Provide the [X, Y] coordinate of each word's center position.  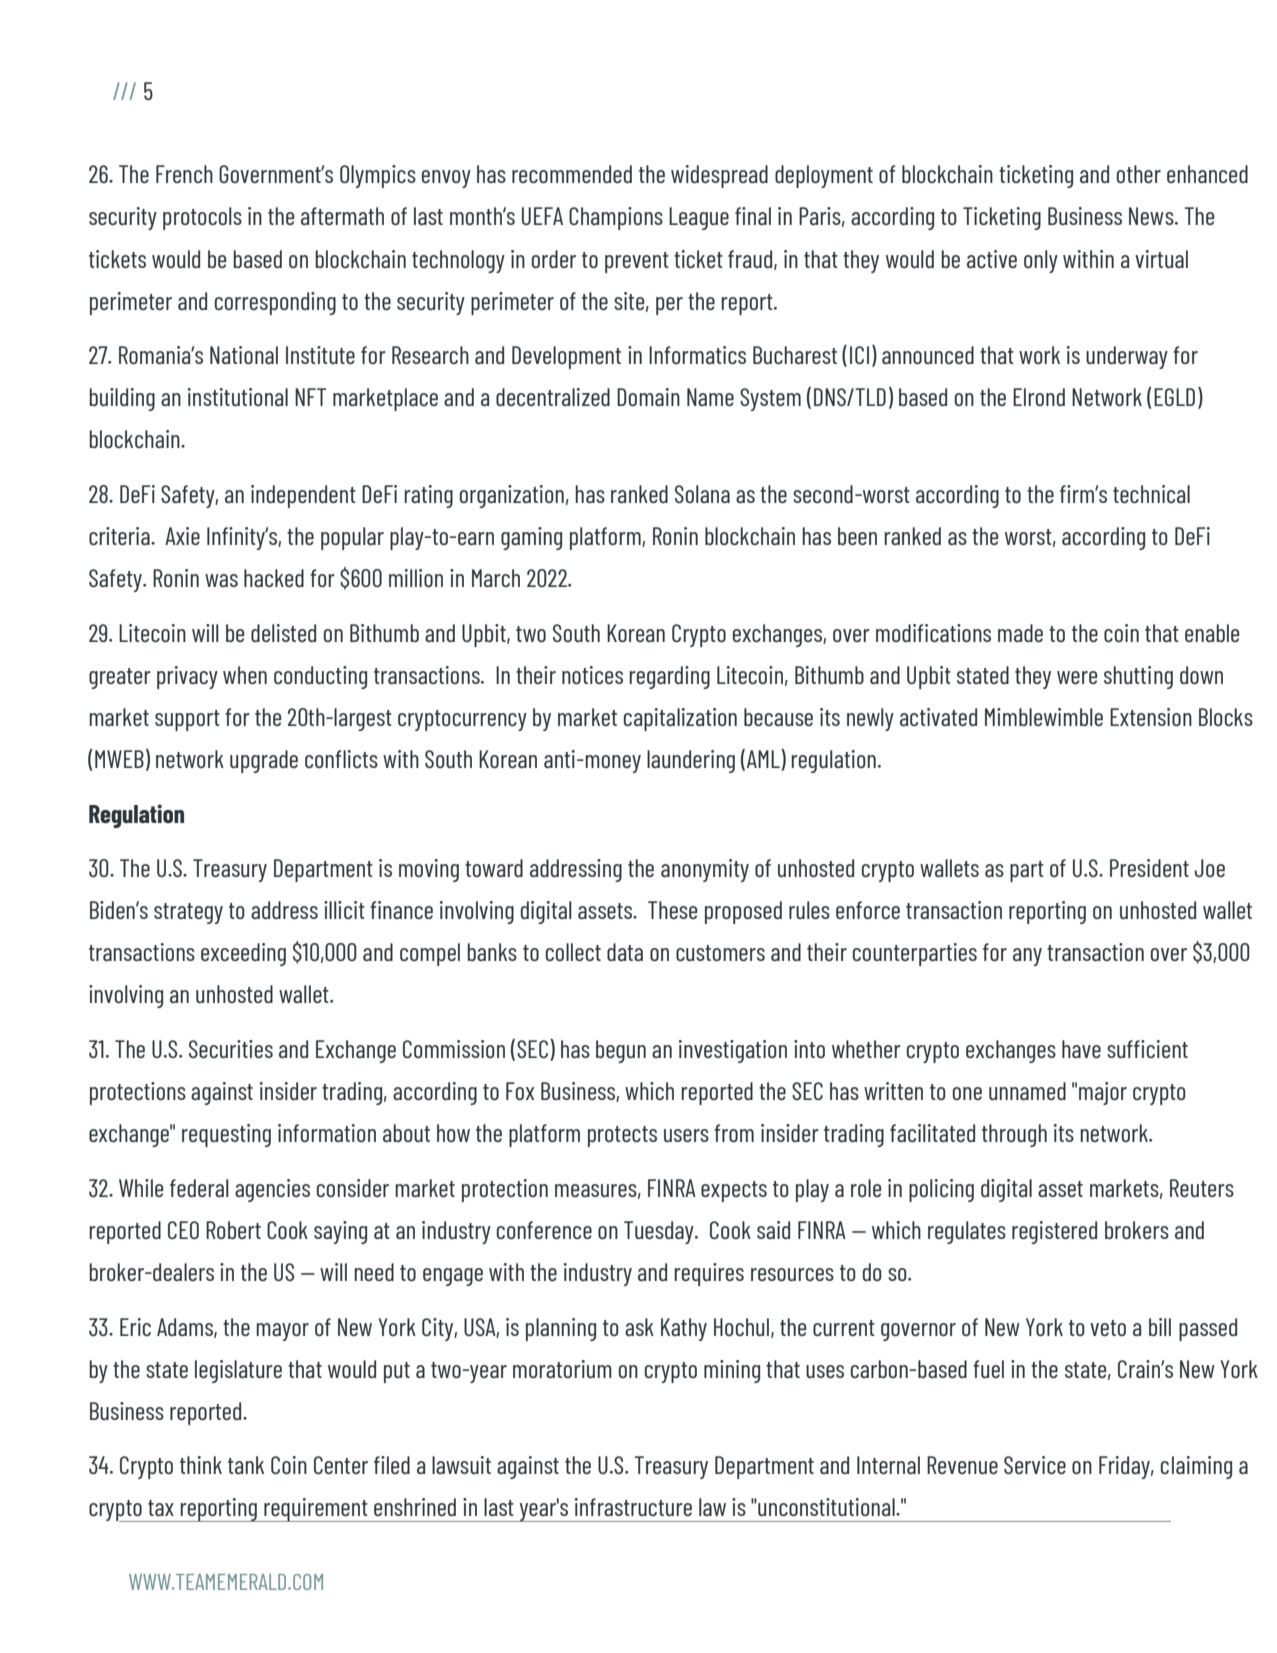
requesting [226, 1135]
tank [246, 1465]
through [1014, 1135]
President [1149, 868]
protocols [202, 218]
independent [303, 496]
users [686, 1135]
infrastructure [633, 1507]
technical [1151, 494]
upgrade [264, 761]
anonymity [705, 870]
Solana [702, 494]
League [699, 218]
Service [1035, 1465]
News [1152, 216]
